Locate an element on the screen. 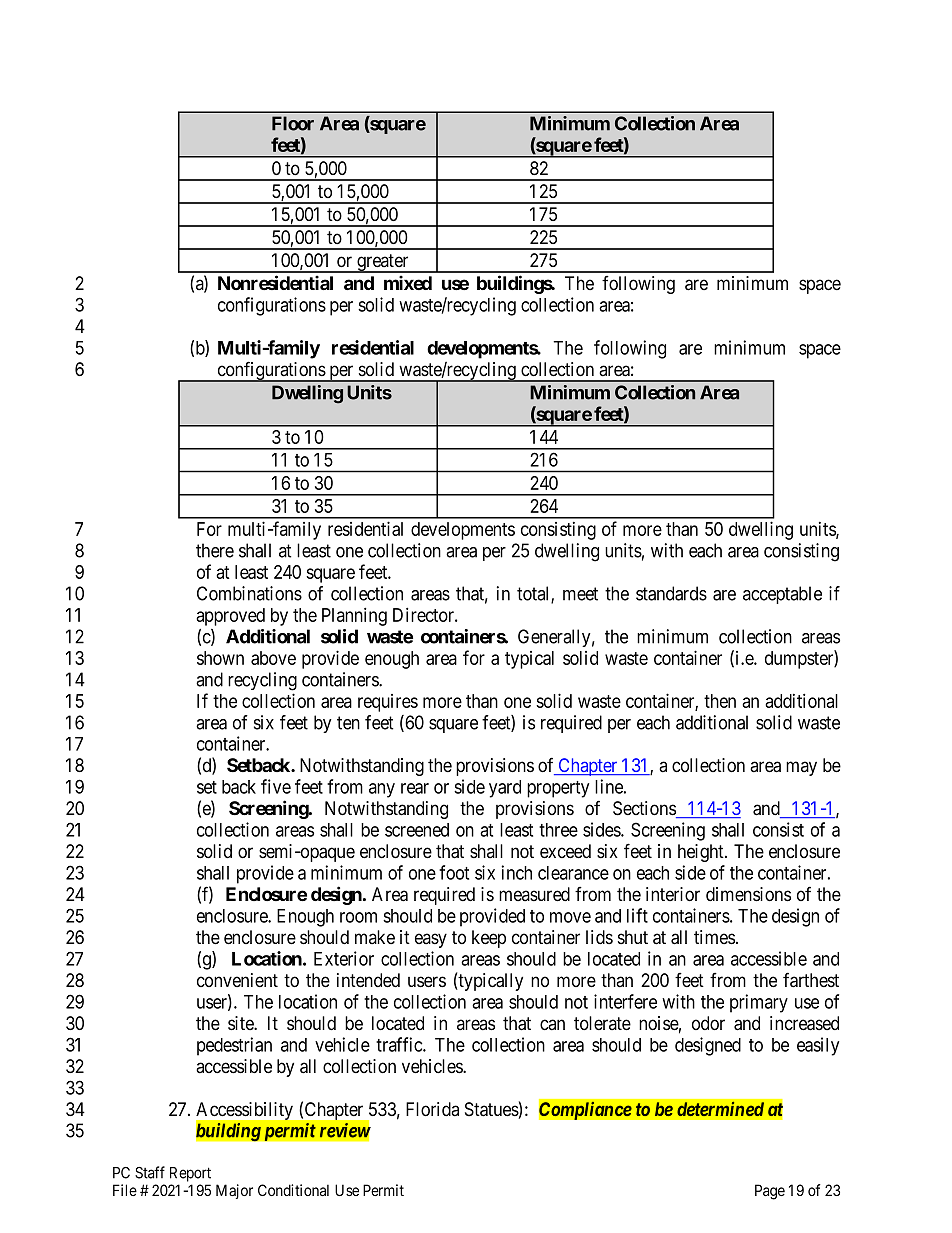 The height and width of the screenshot is (1233, 952). acceptable is located at coordinates (782, 595).
